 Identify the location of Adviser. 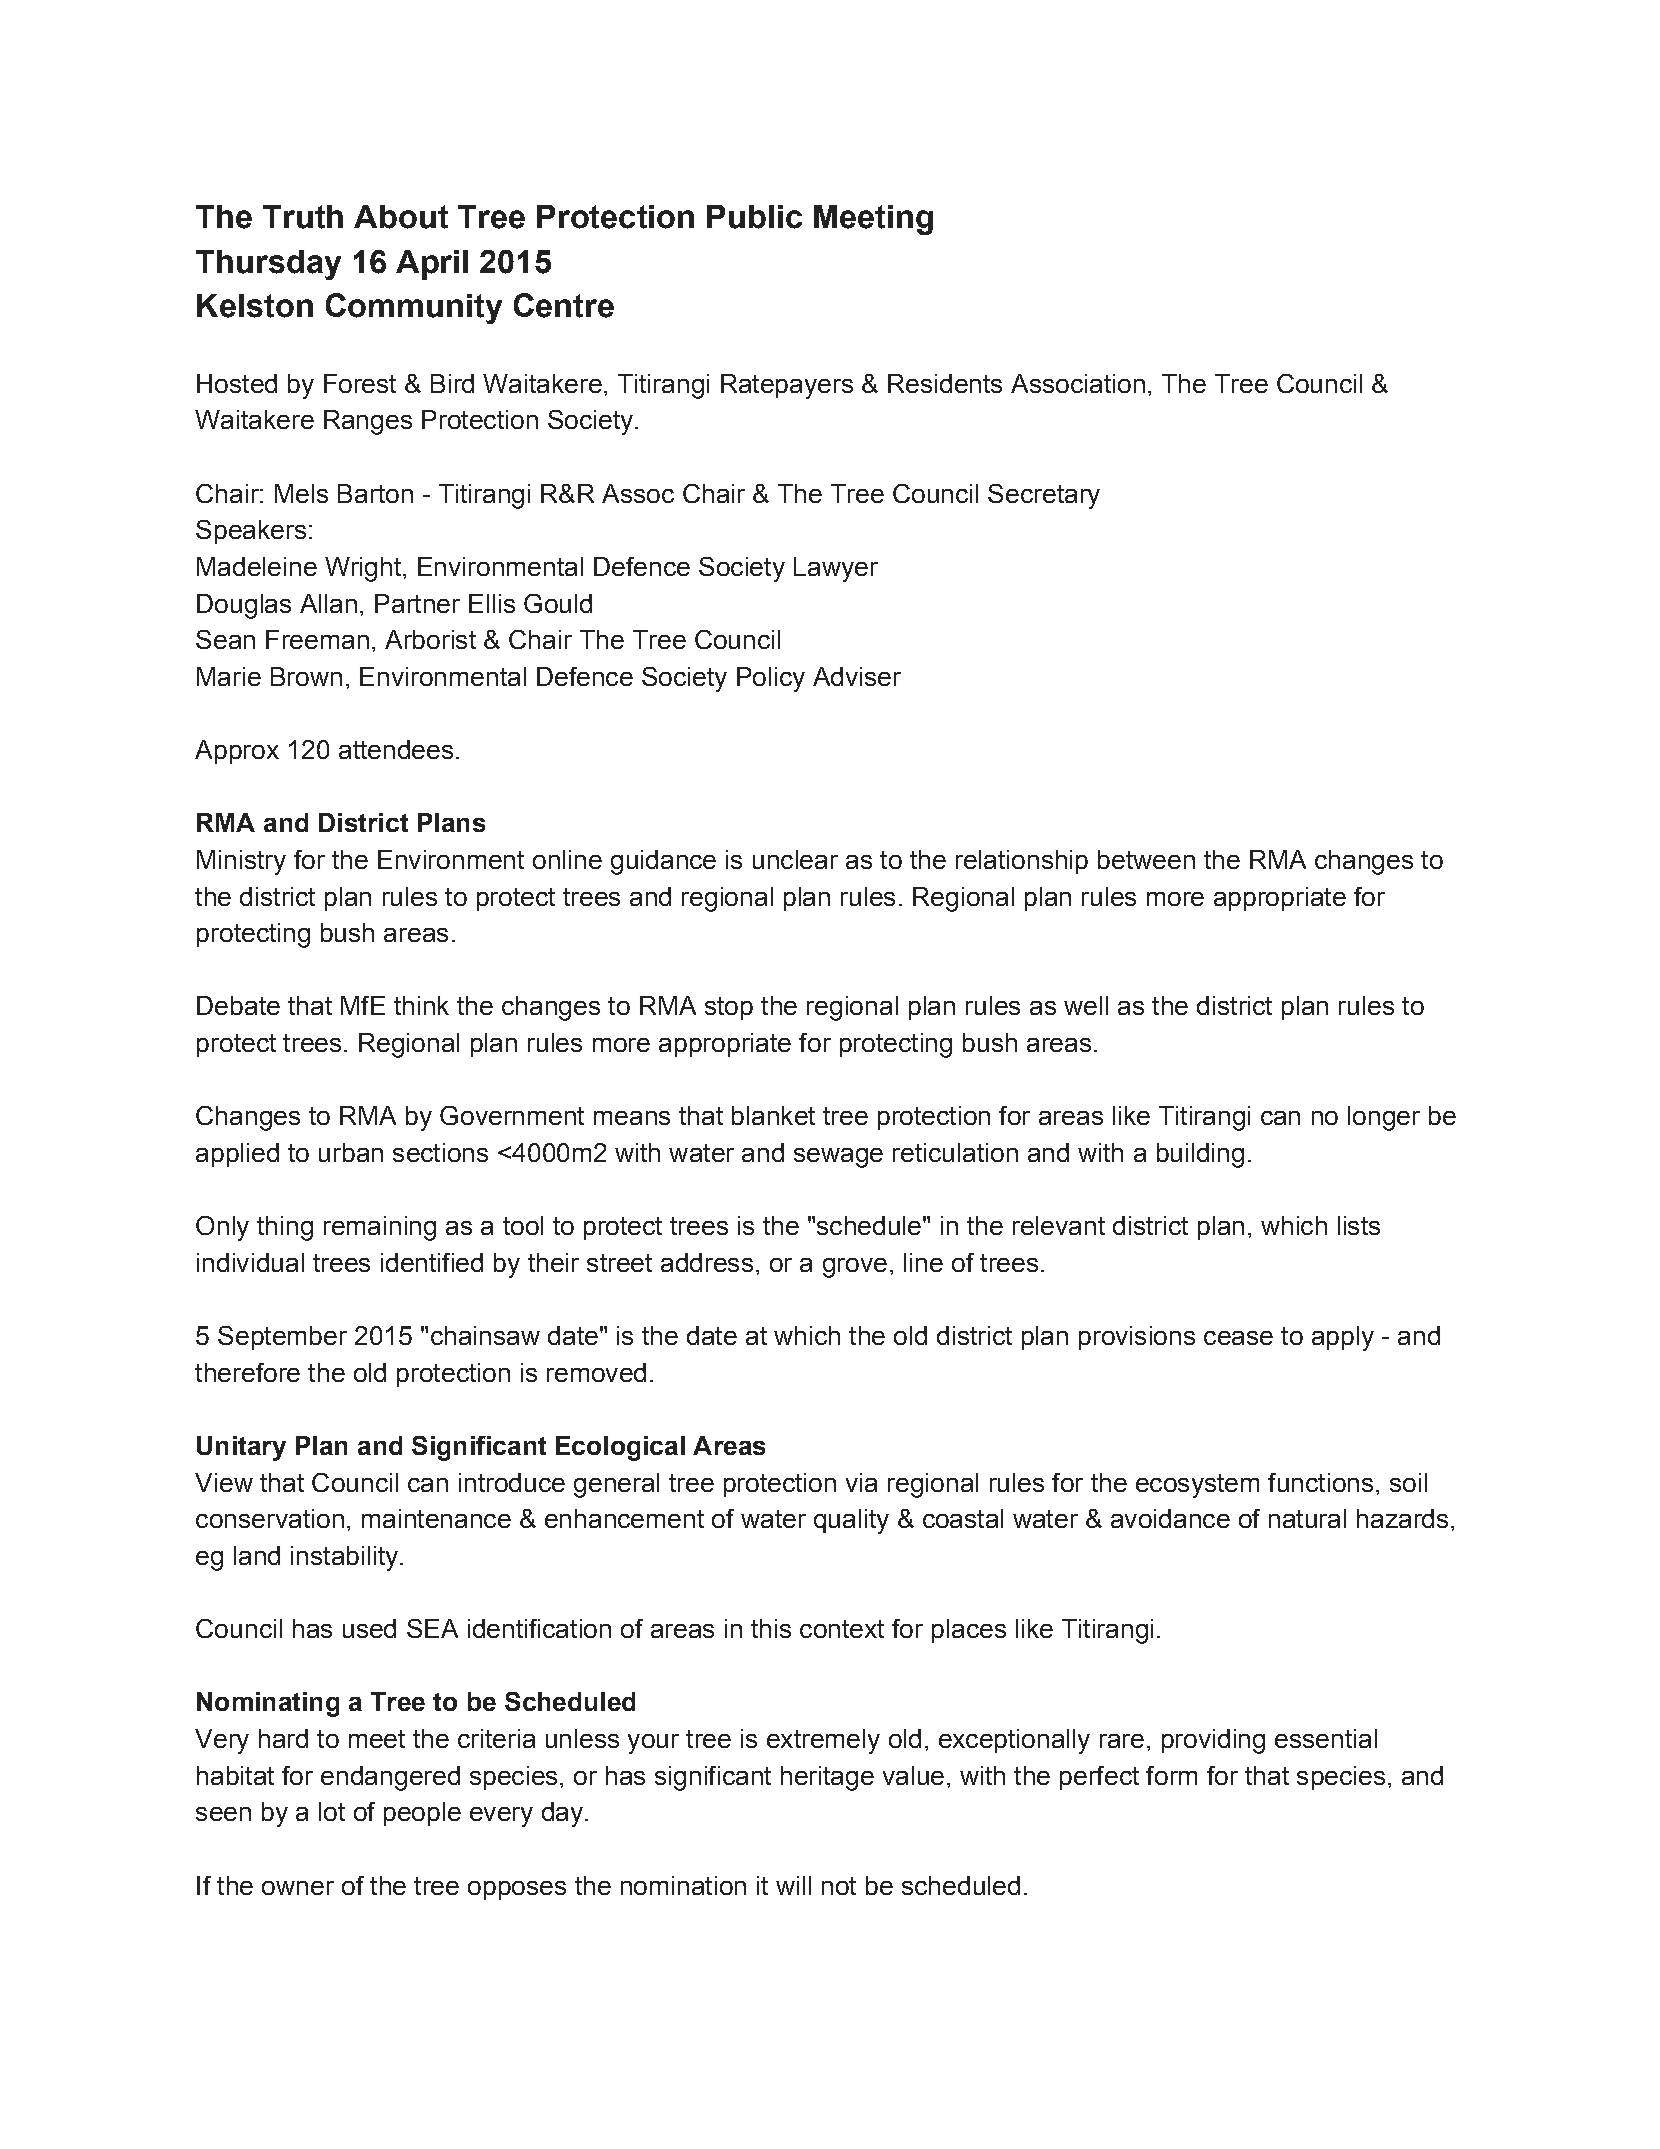
(857, 676).
